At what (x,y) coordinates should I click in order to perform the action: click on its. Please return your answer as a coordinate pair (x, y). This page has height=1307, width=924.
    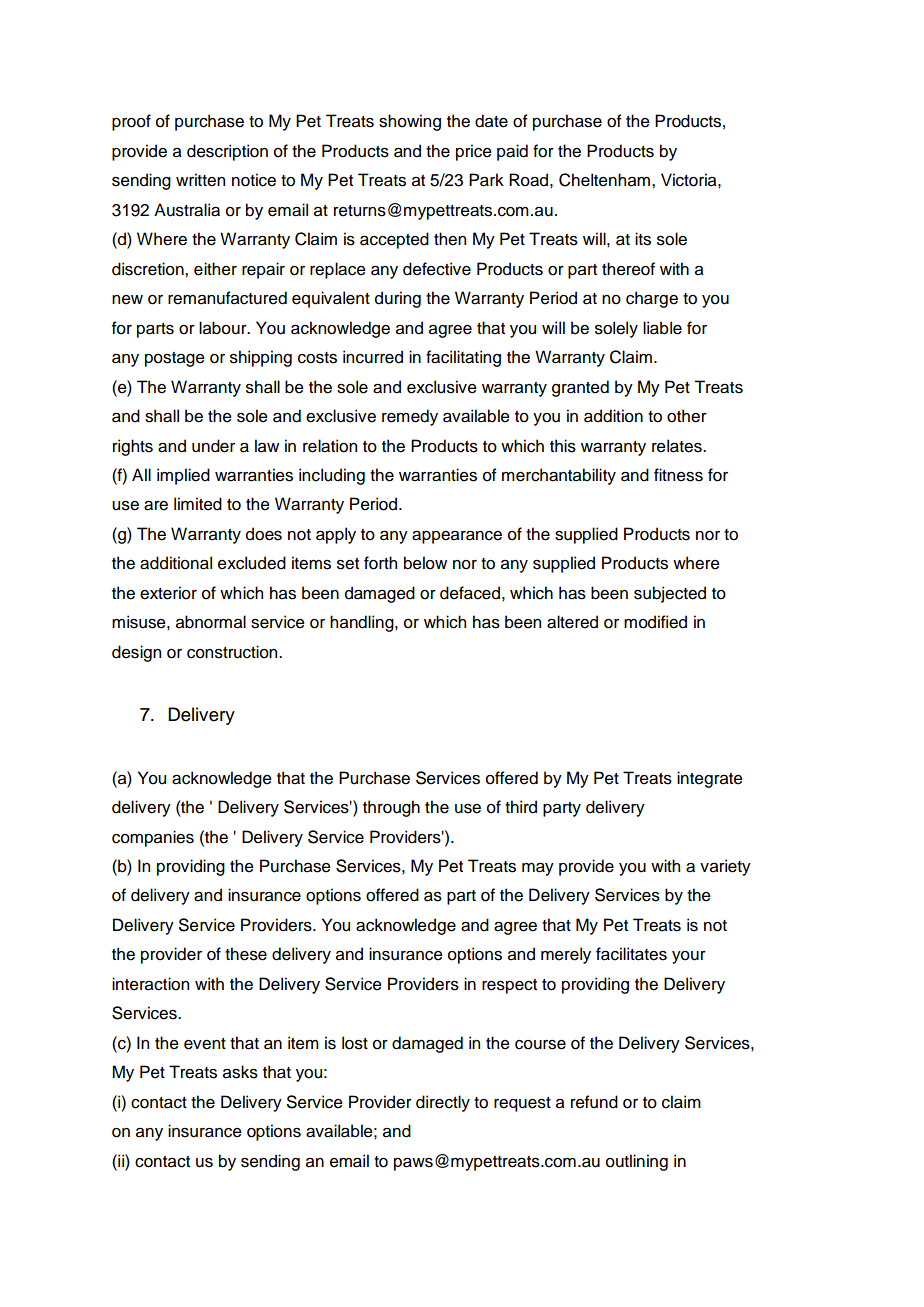
    Looking at the image, I should click on (643, 239).
